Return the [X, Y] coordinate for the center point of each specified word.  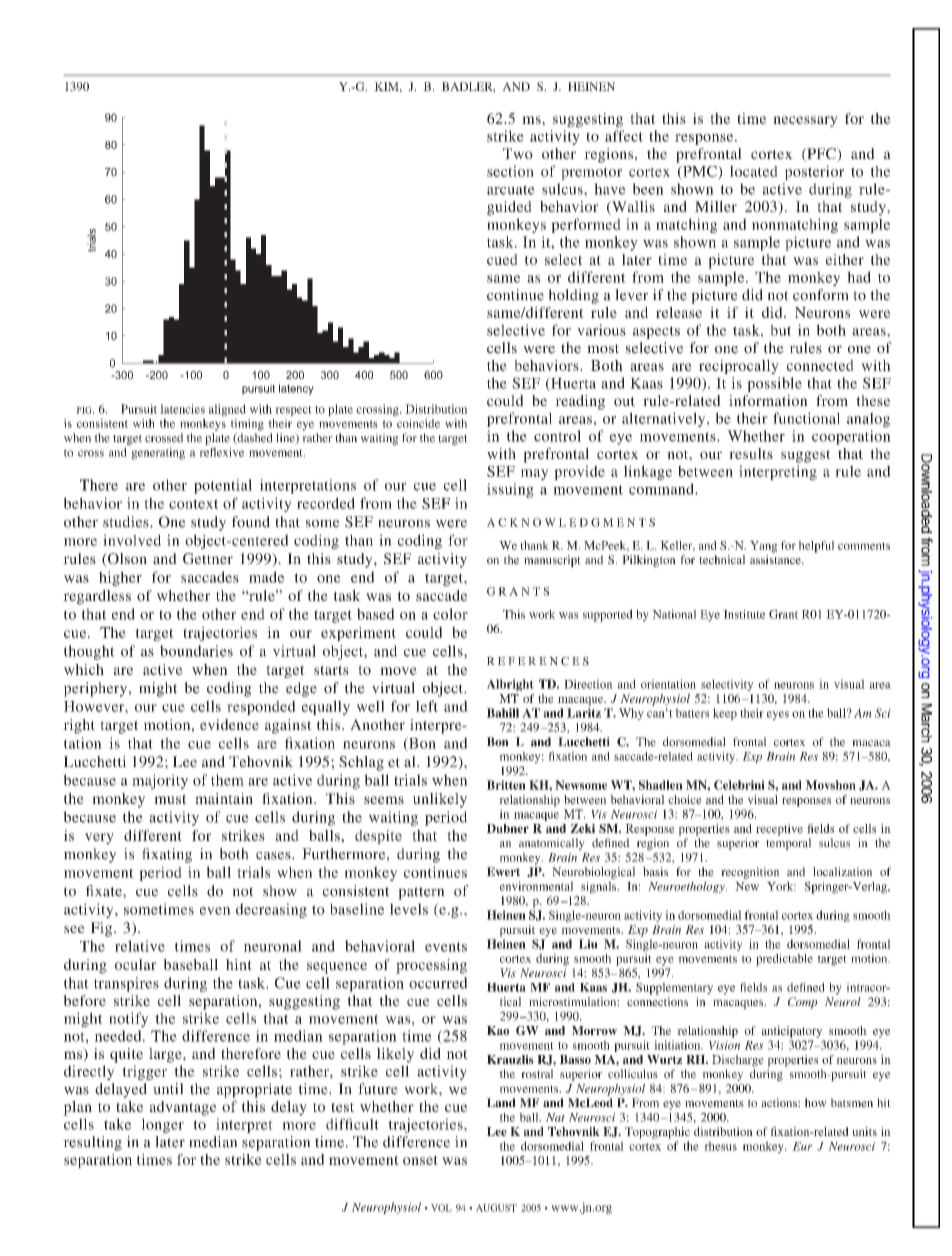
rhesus [720, 1146]
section [510, 171]
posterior [814, 172]
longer [162, 1125]
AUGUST [496, 1208]
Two [518, 153]
